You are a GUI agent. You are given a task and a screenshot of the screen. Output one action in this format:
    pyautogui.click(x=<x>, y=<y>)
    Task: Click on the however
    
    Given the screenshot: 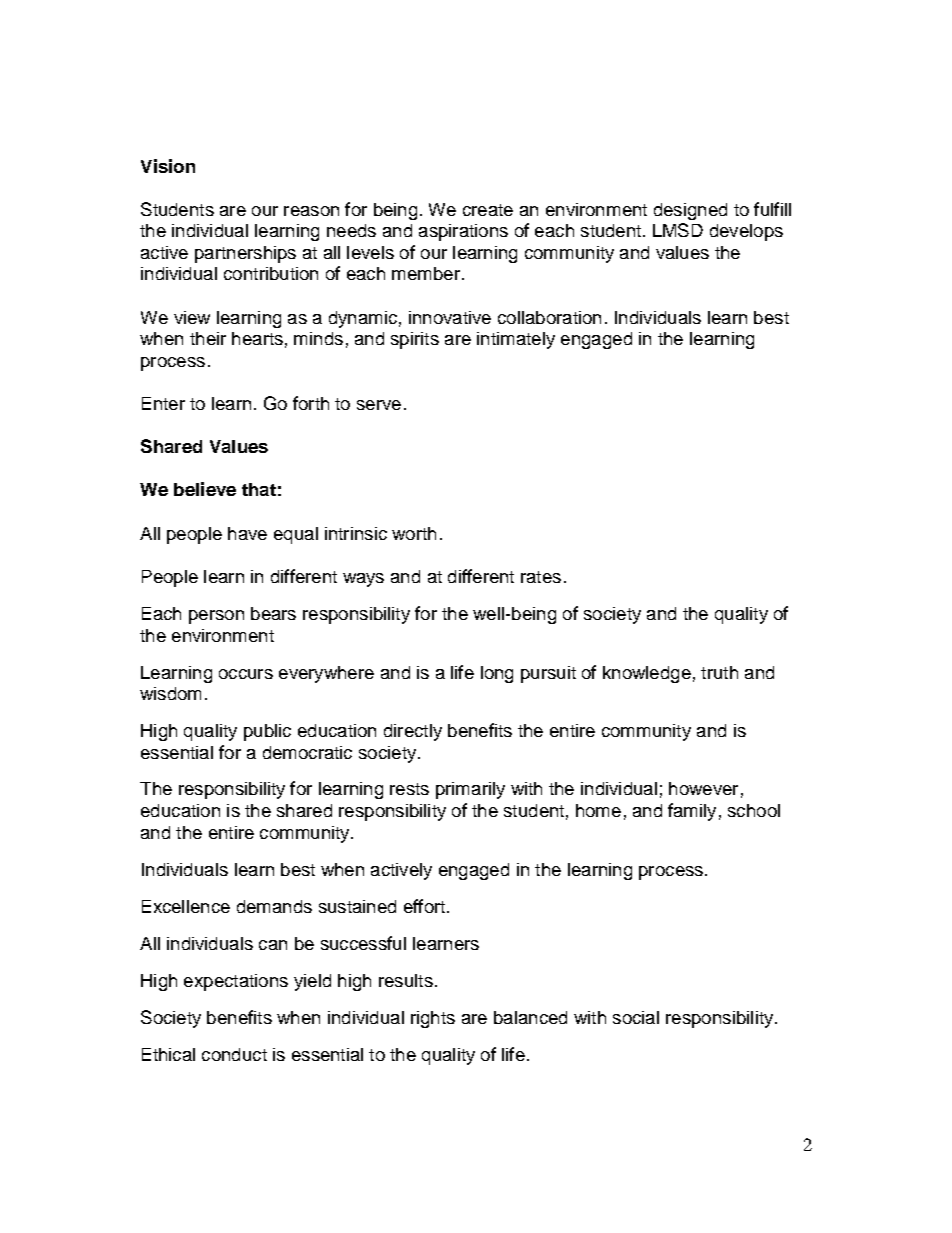 What is the action you would take?
    pyautogui.click(x=703, y=788)
